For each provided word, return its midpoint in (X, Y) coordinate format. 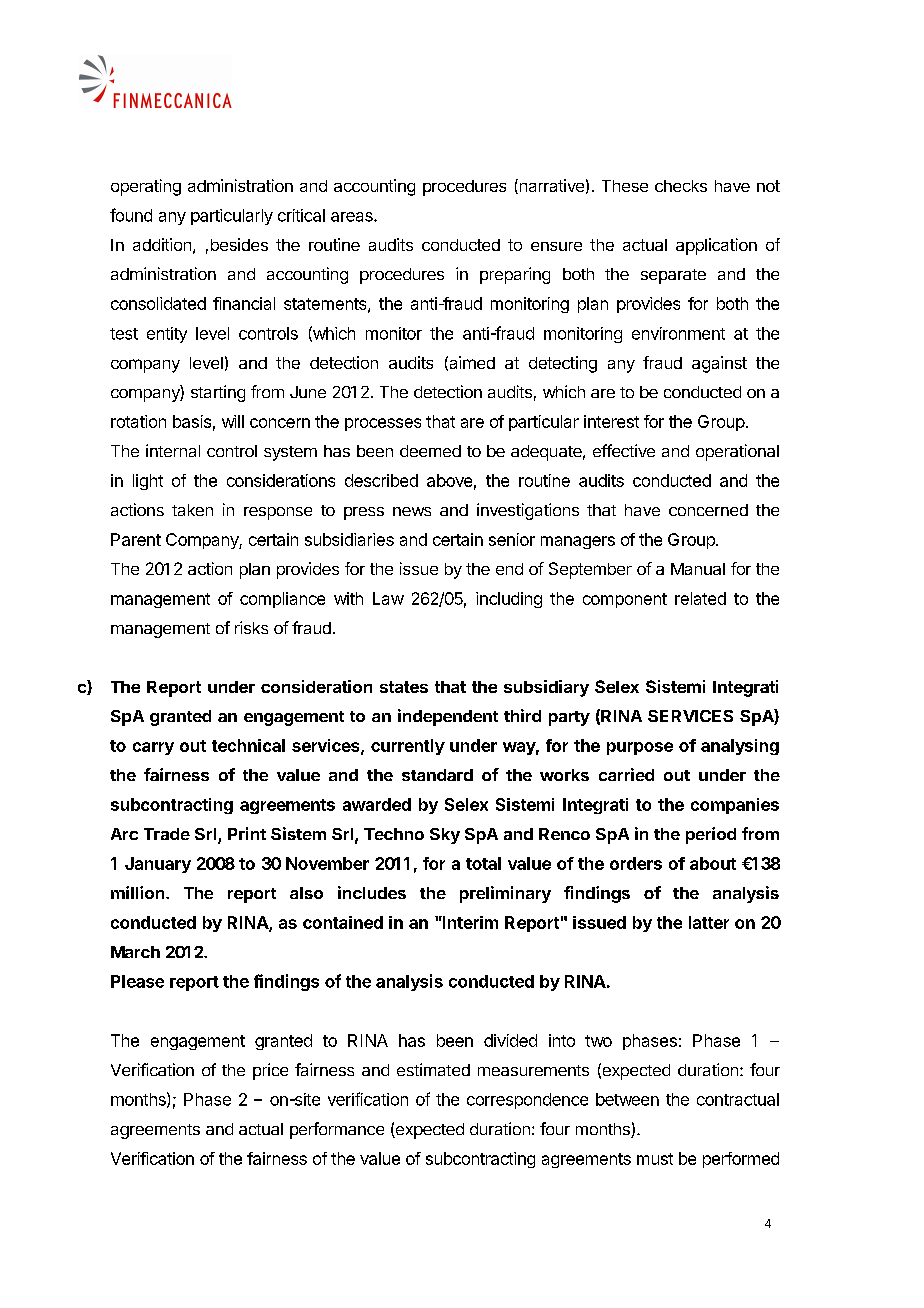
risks (251, 627)
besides (239, 244)
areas (353, 217)
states (404, 687)
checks (681, 186)
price (270, 1071)
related (700, 598)
